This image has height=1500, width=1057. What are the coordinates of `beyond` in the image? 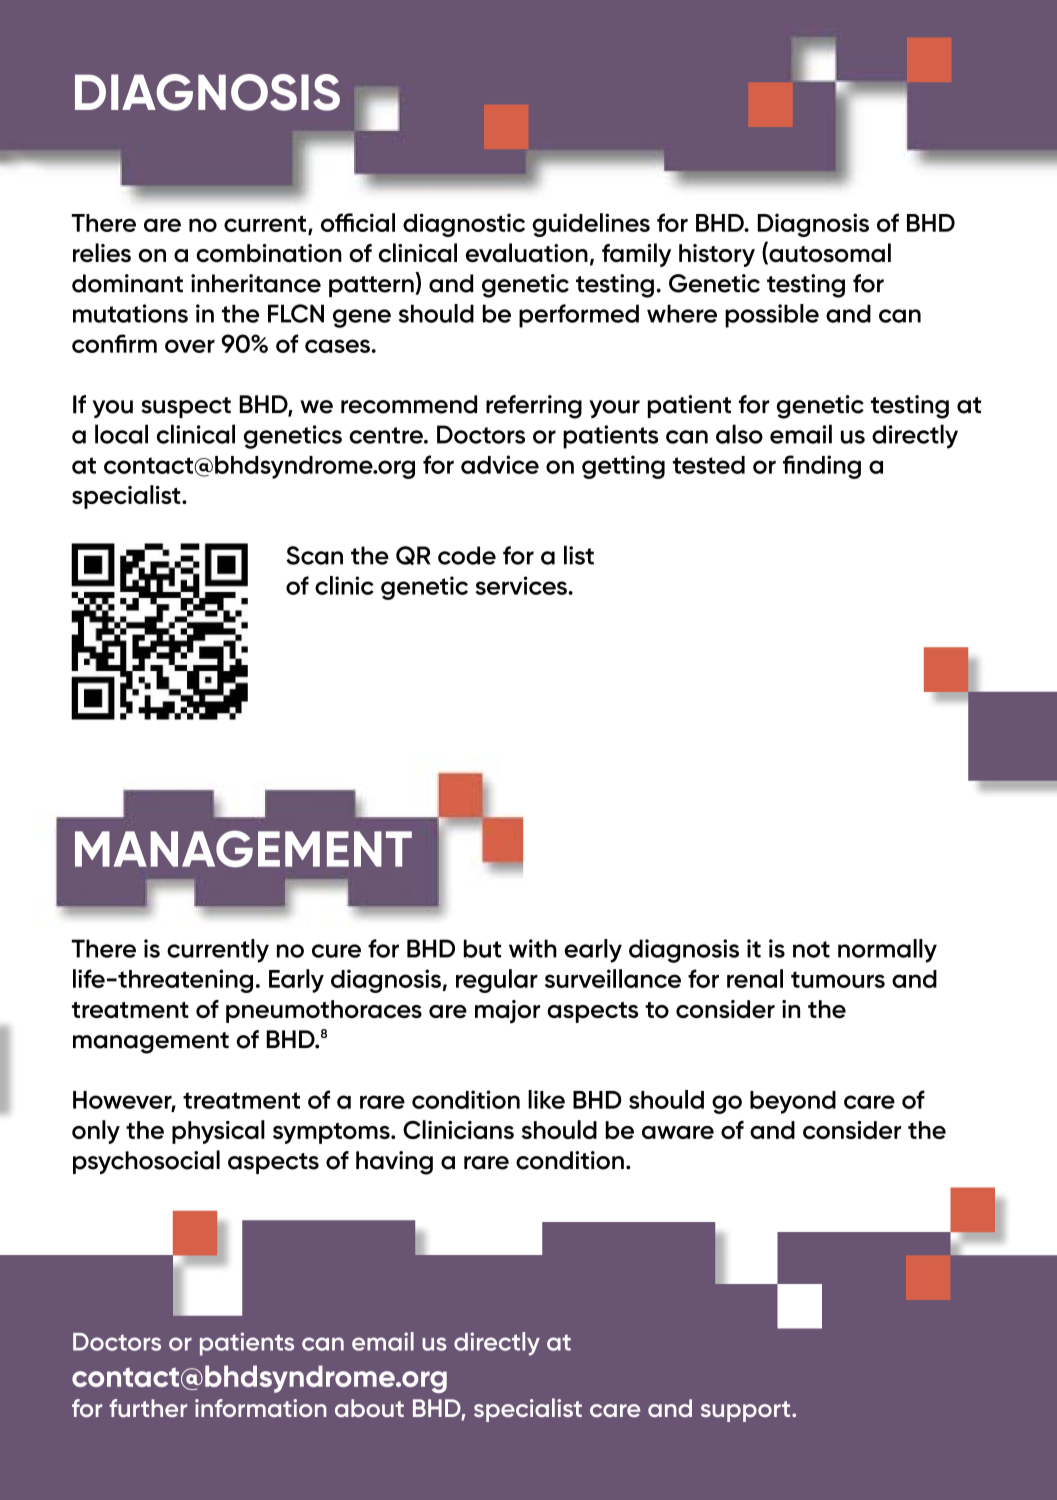 It's located at (793, 1102).
